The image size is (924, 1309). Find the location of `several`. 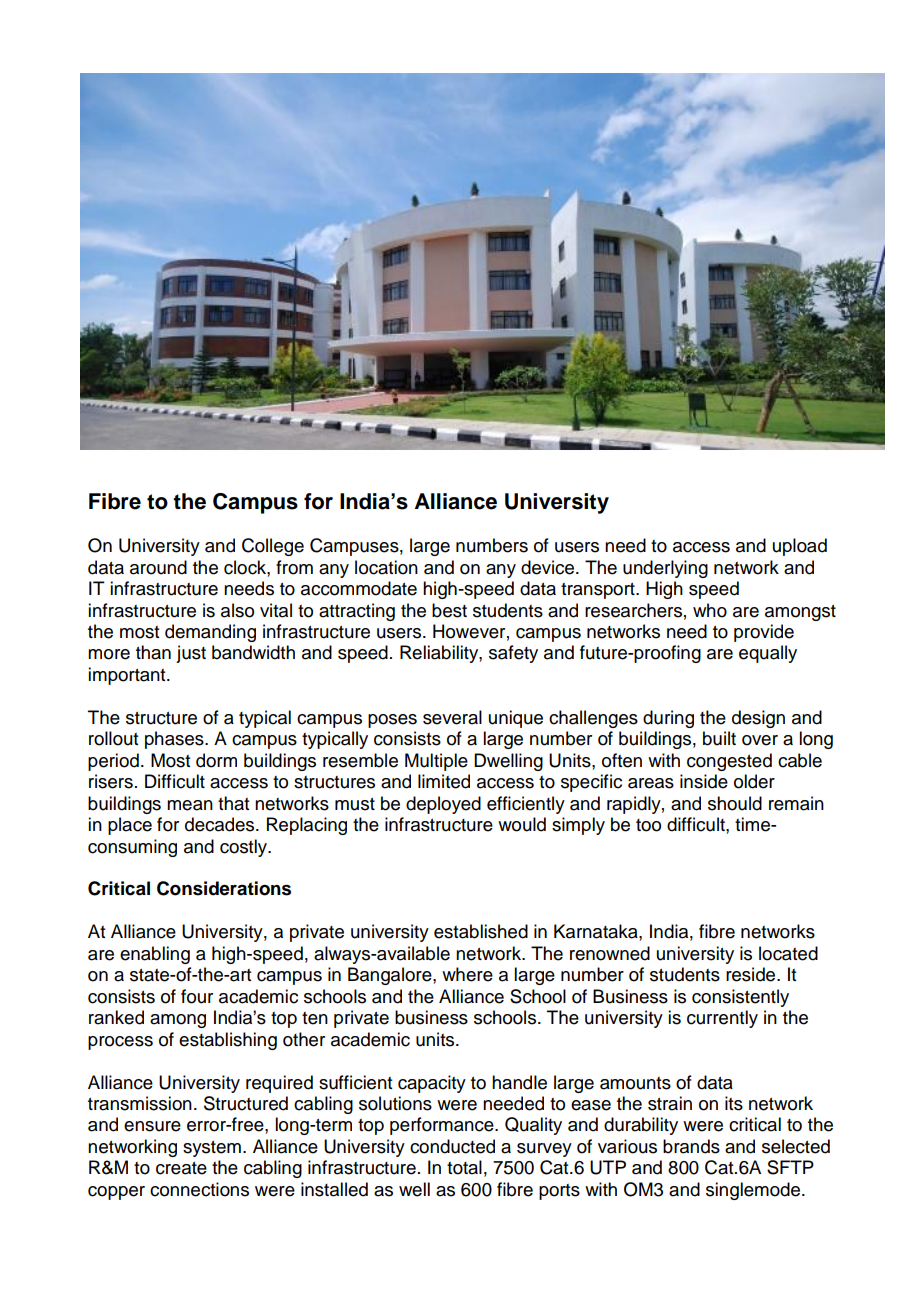

several is located at coordinates (452, 717).
